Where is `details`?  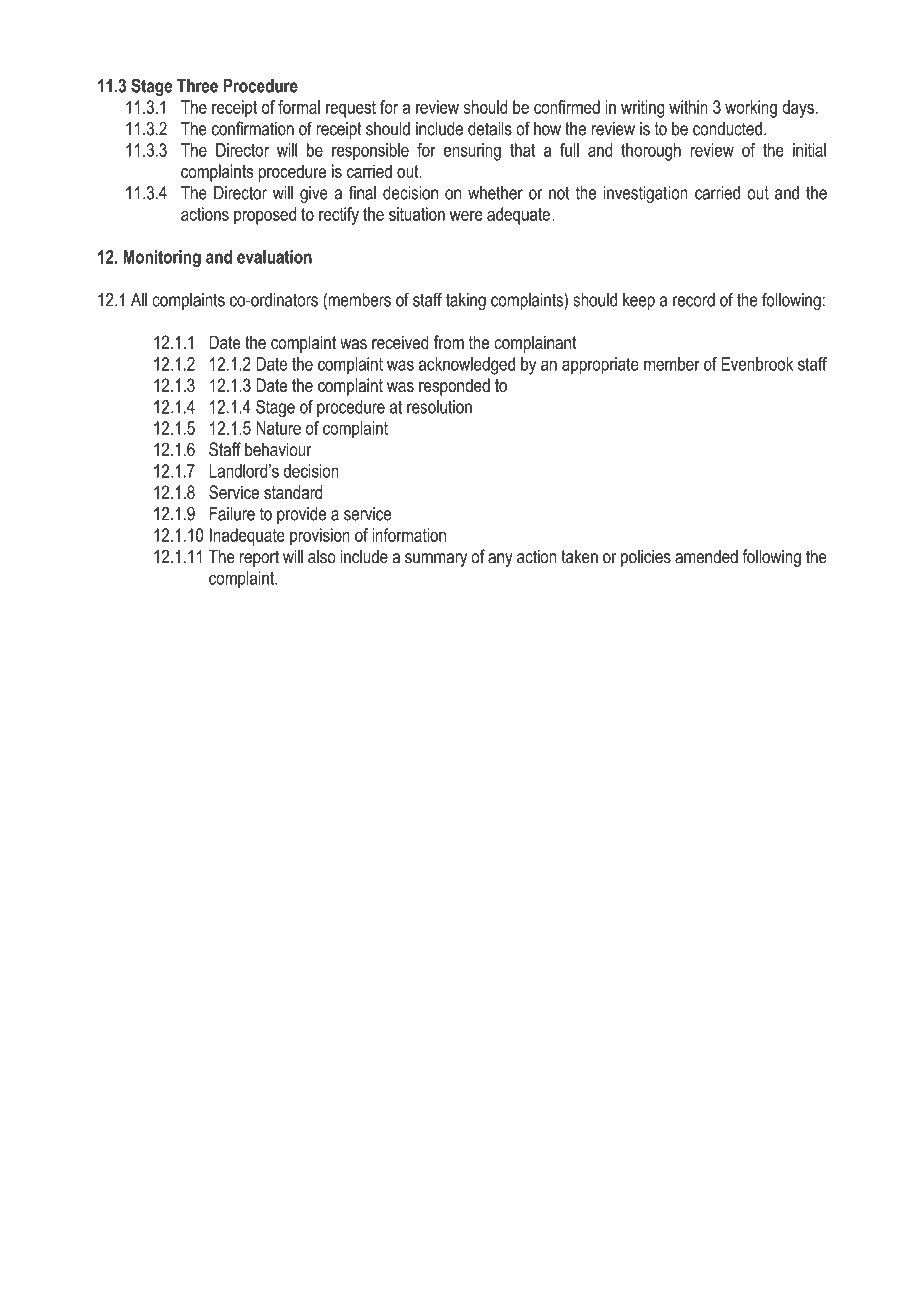 details is located at coordinates (490, 129).
